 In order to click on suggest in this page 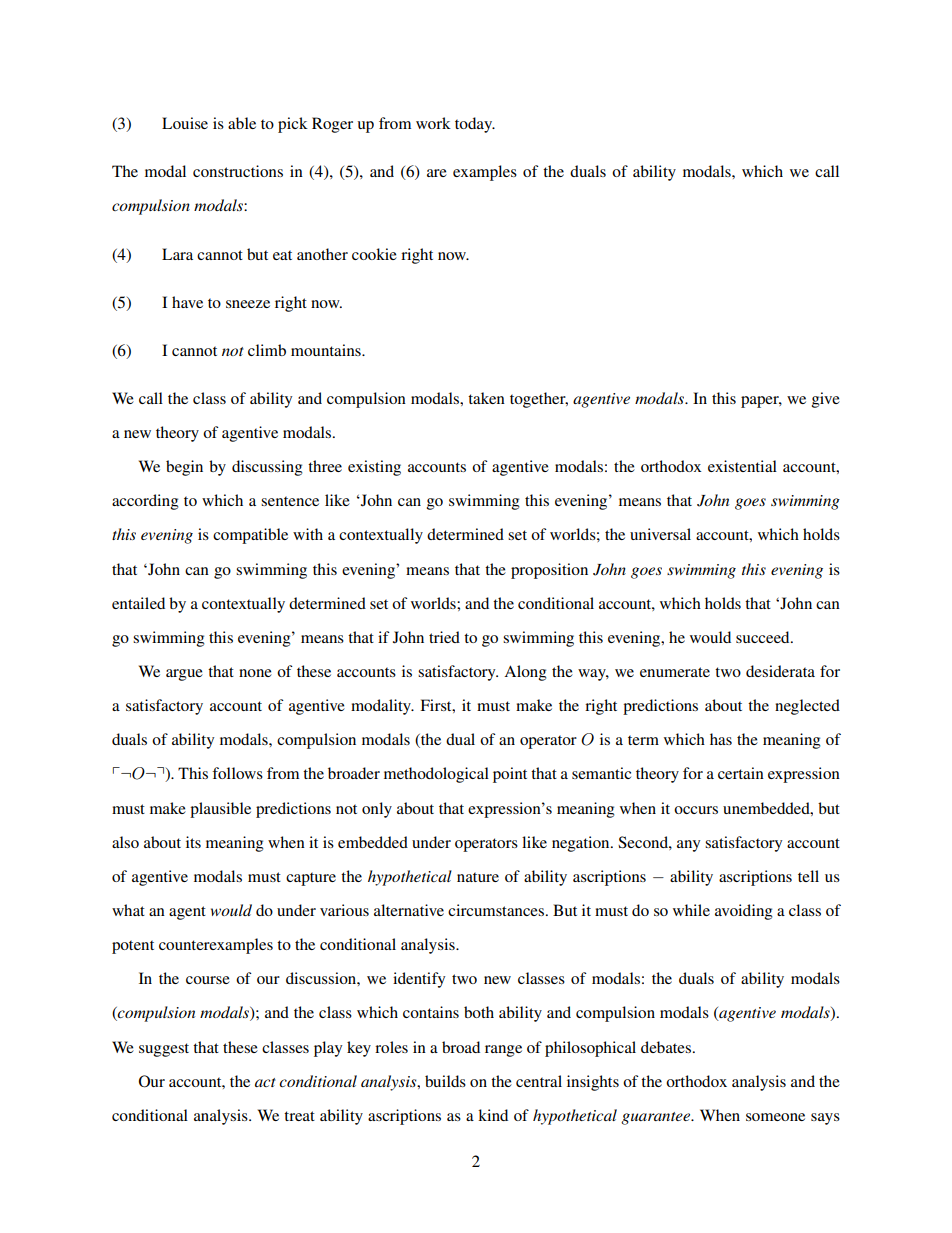, I will do `click(164, 1050)`.
